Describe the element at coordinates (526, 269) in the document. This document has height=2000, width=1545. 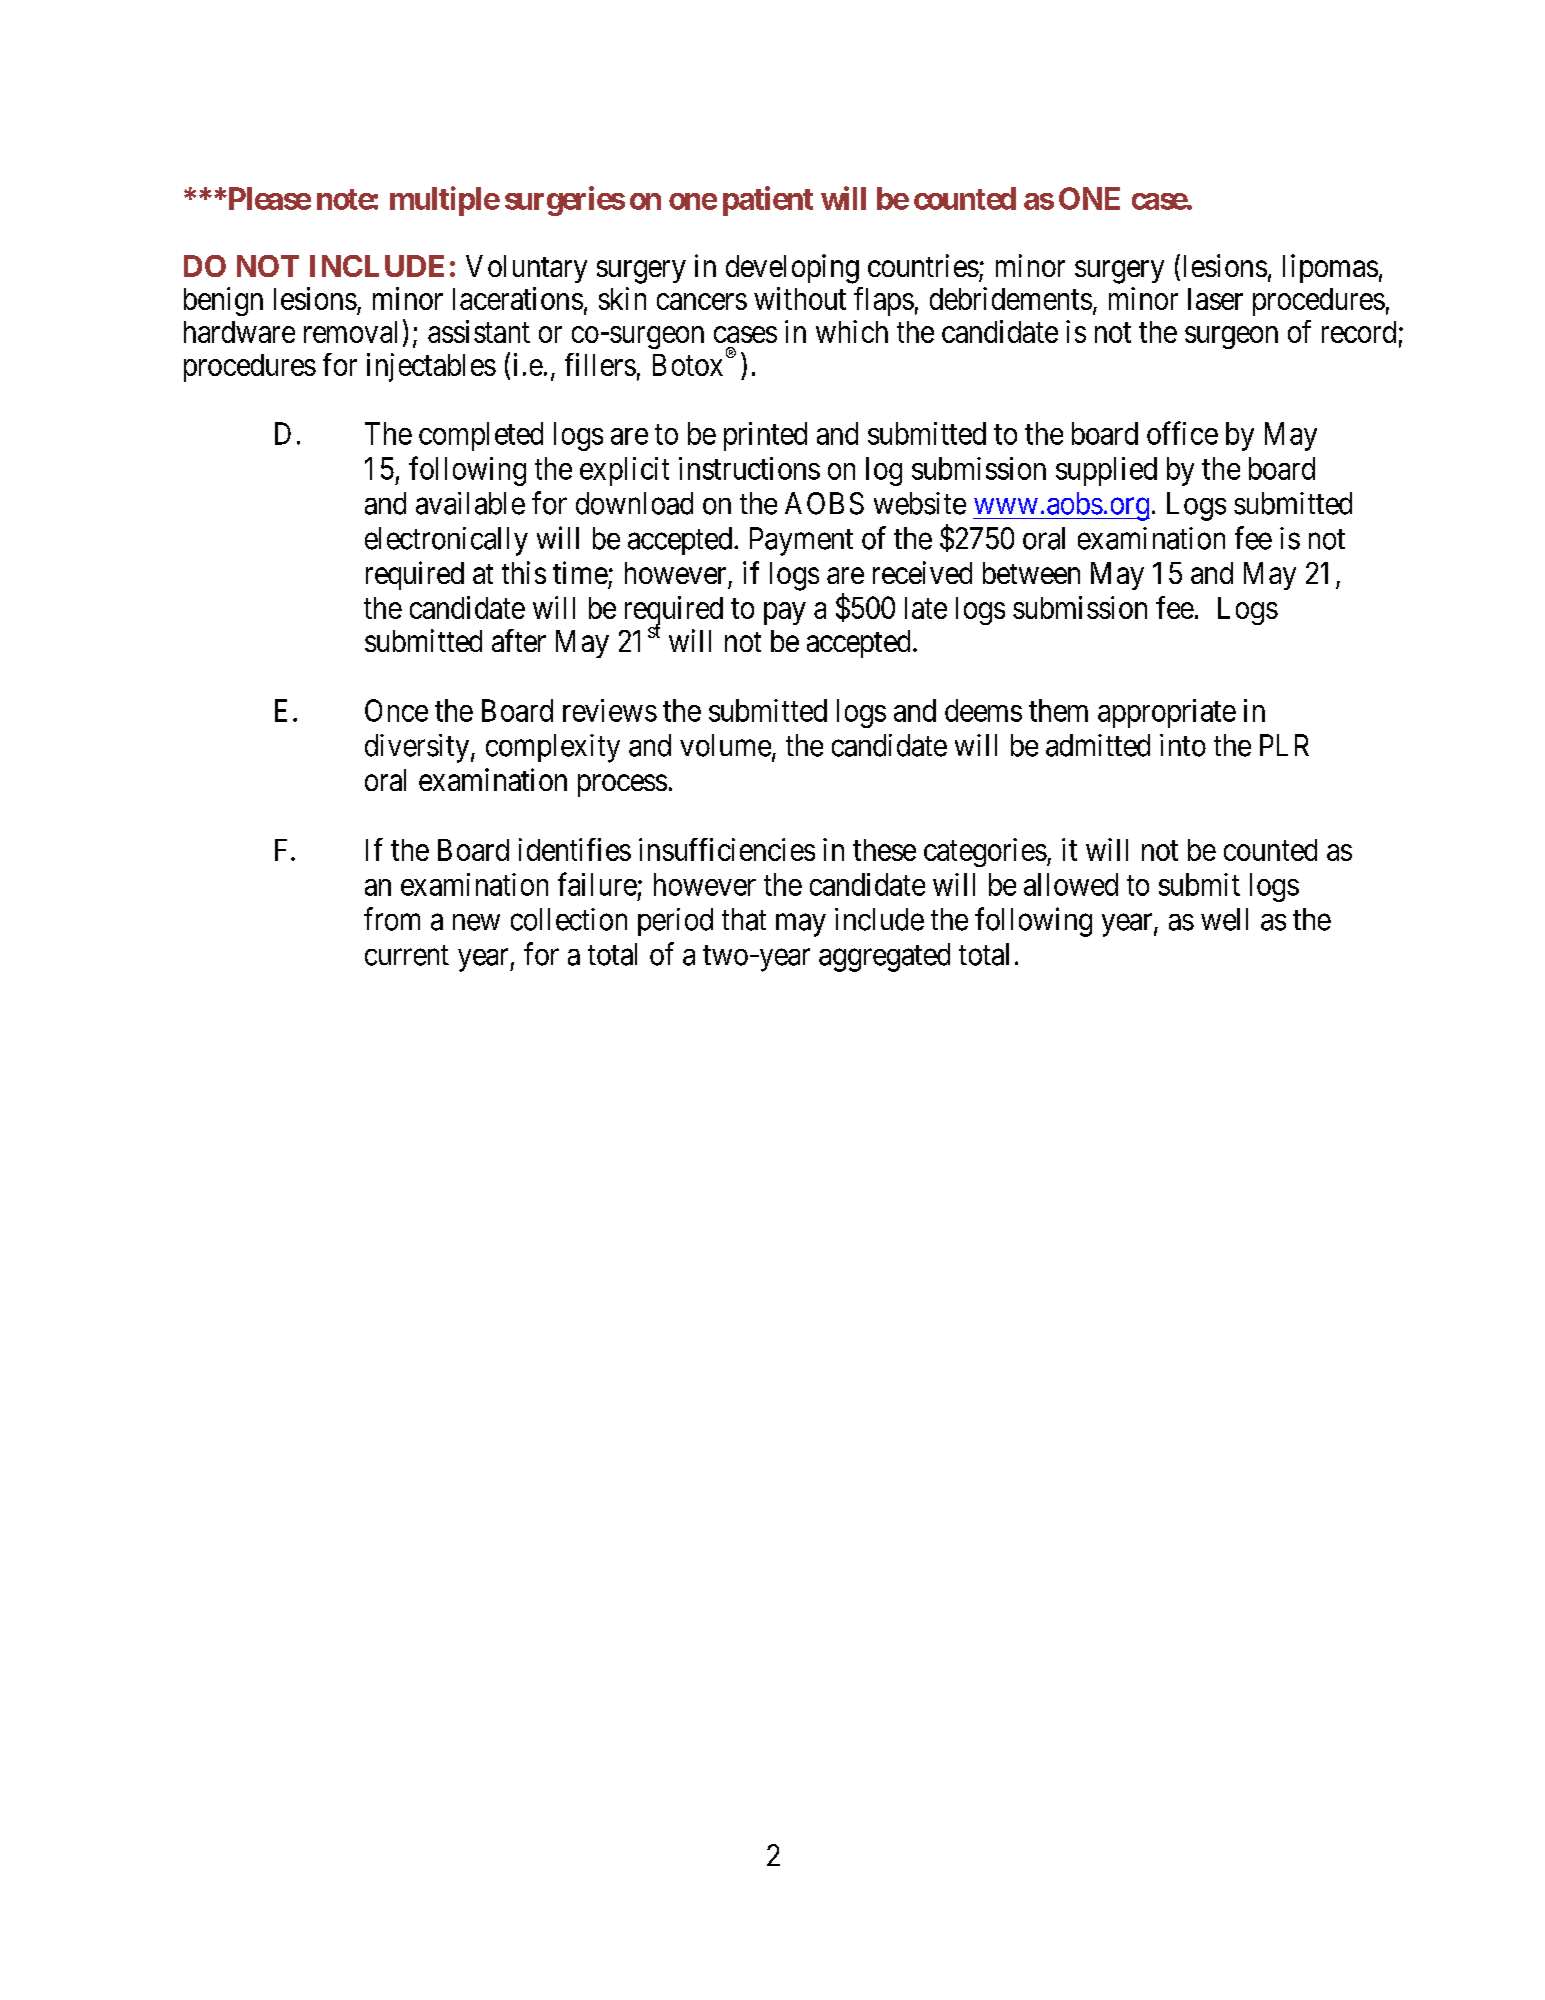
I see `Voluntary` at that location.
